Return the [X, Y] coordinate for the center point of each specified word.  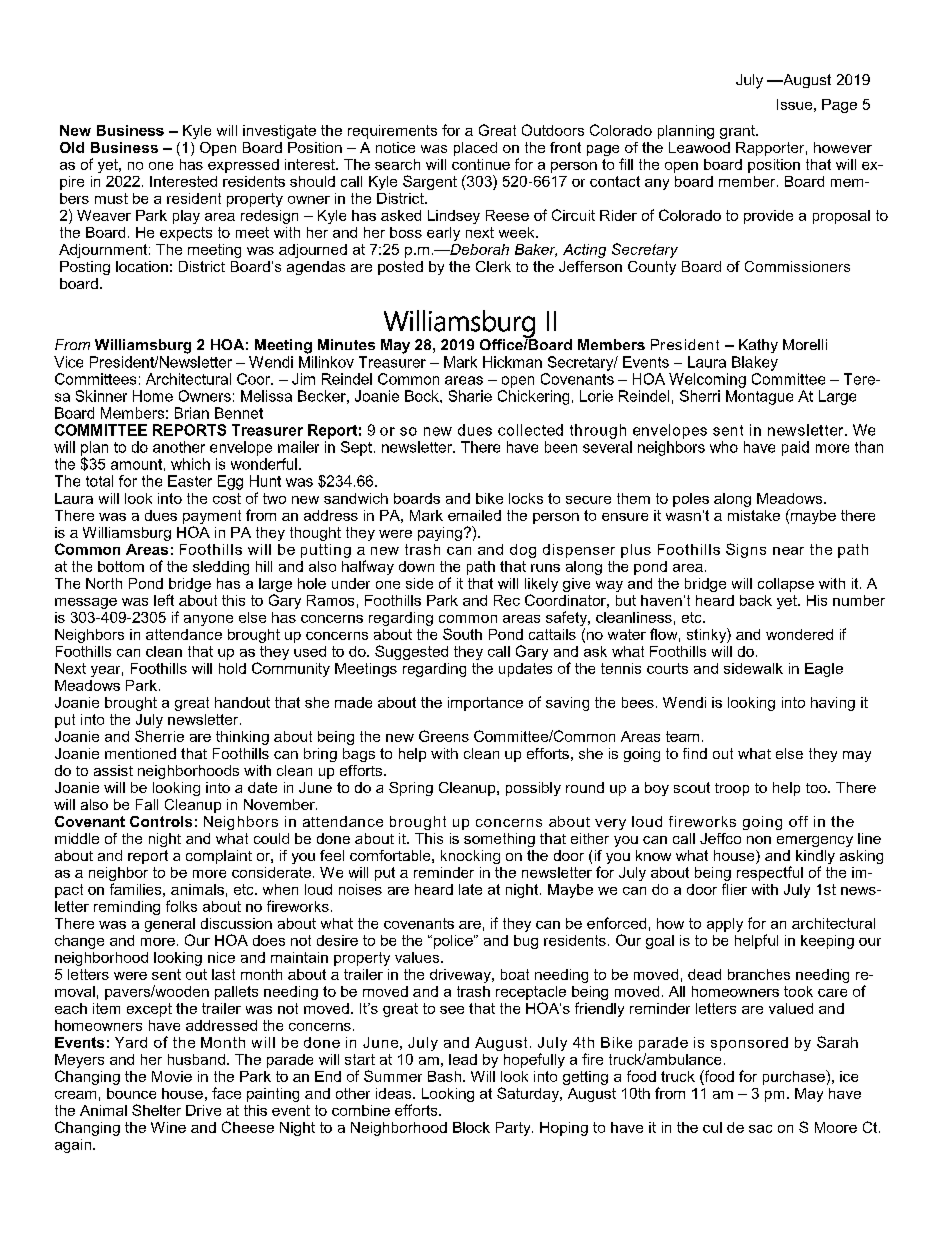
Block [471, 1127]
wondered [799, 634]
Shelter [156, 1110]
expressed [243, 166]
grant [738, 132]
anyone [208, 620]
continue [481, 164]
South [462, 634]
